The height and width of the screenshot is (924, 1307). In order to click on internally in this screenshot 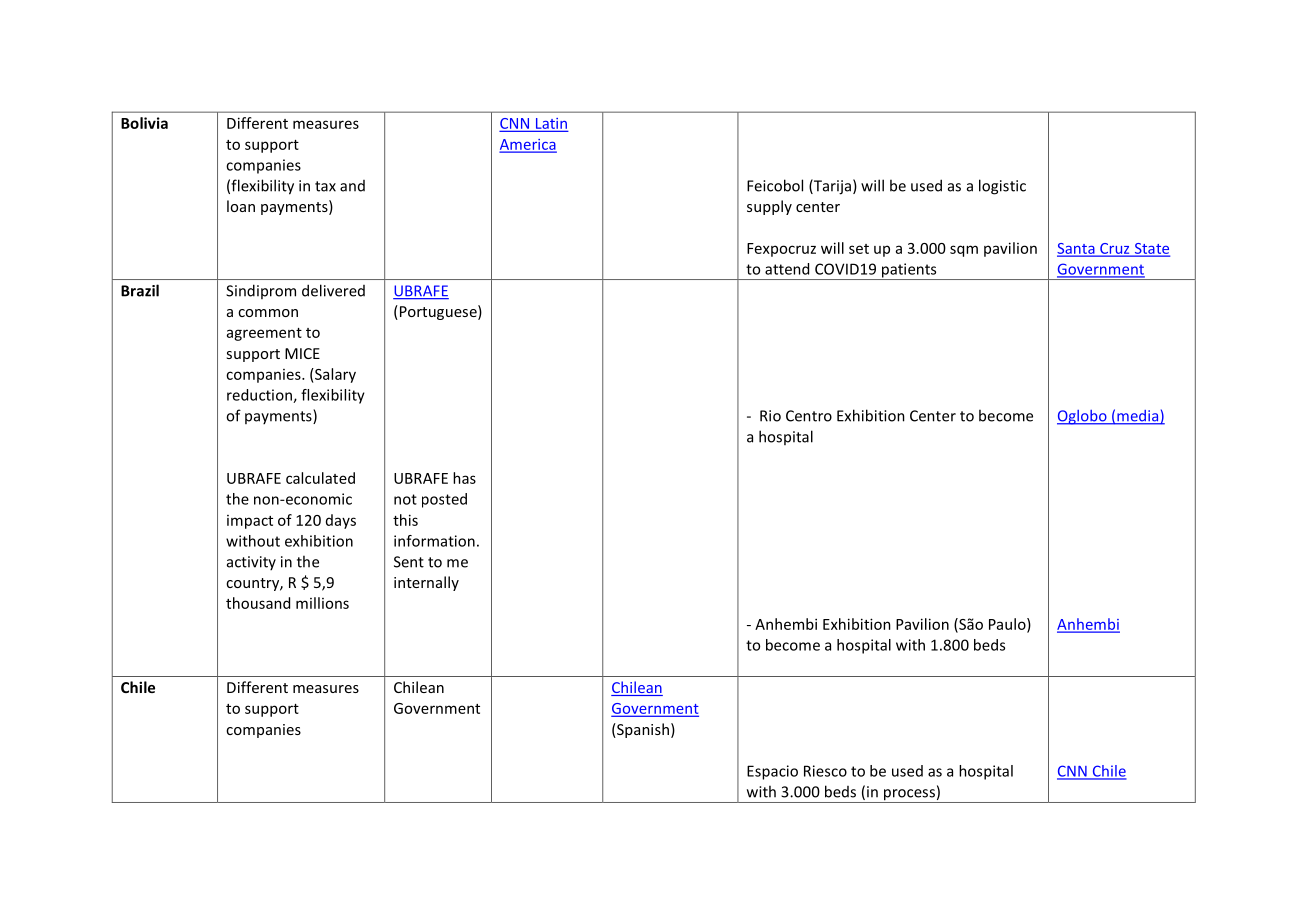, I will do `click(426, 583)`.
